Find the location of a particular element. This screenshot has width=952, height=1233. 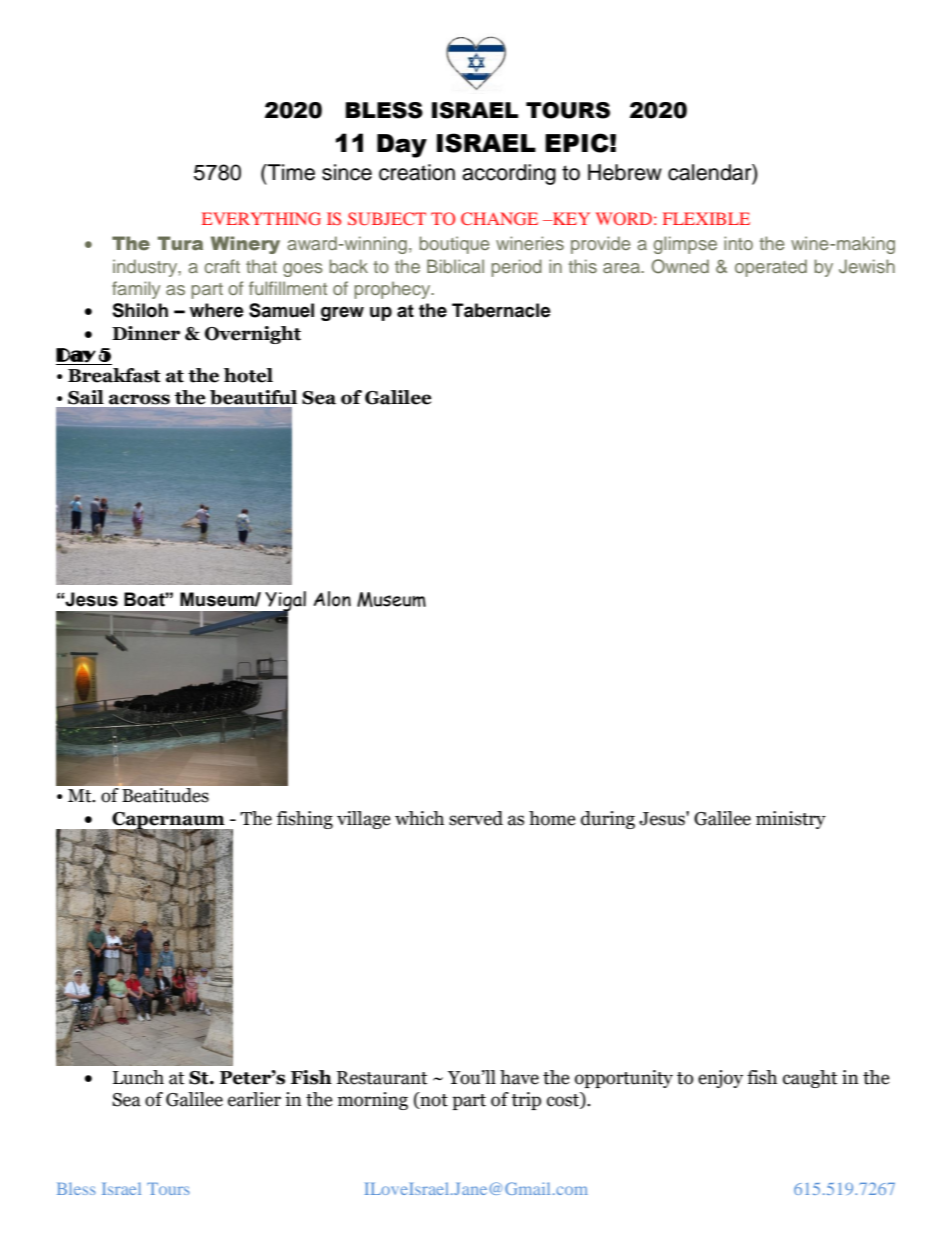

EVERYTHING is located at coordinates (261, 218).
